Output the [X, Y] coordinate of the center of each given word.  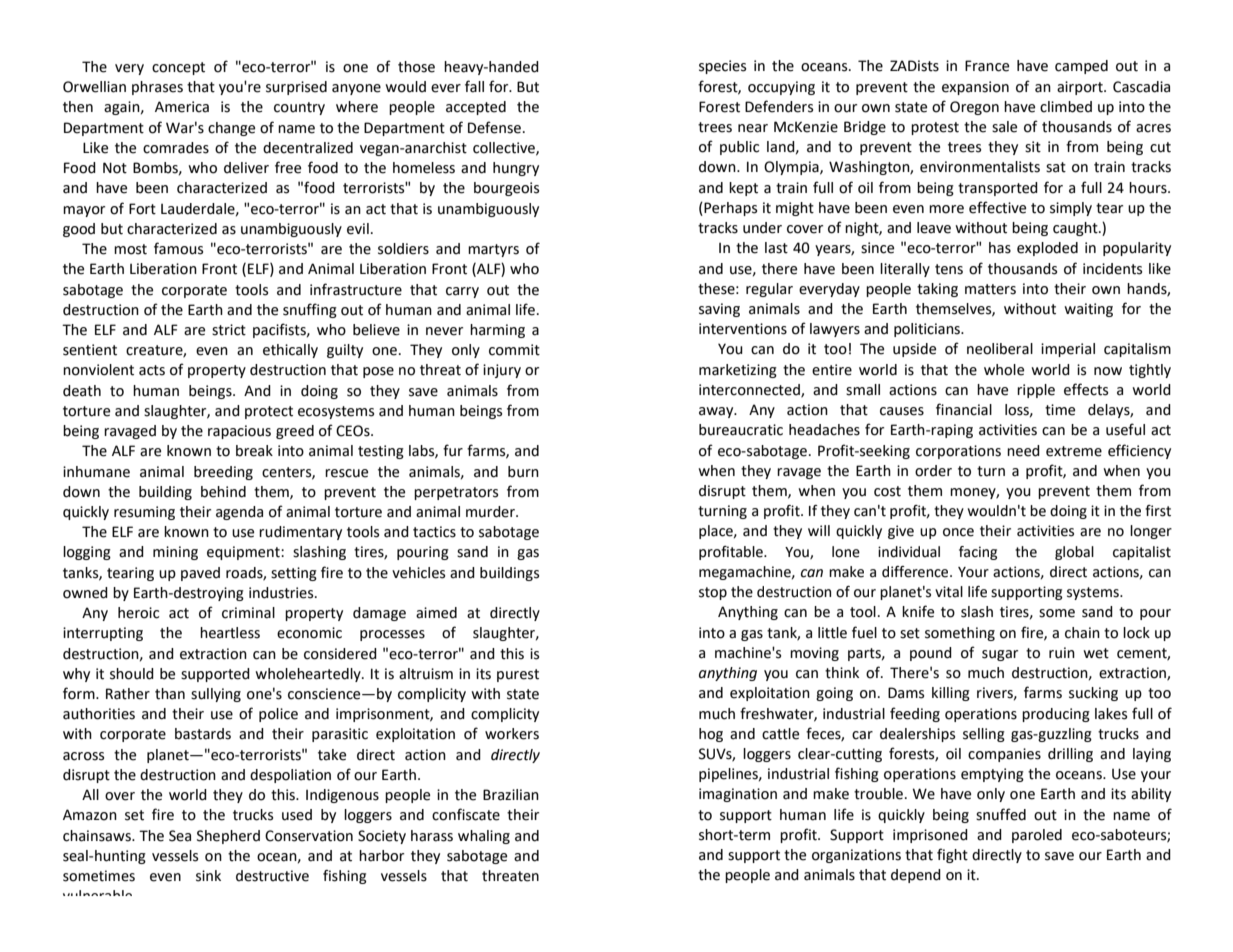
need [1023, 451]
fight [952, 855]
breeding [223, 473]
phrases [157, 88]
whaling [484, 837]
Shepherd [228, 837]
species [722, 67]
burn [523, 472]
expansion [975, 88]
